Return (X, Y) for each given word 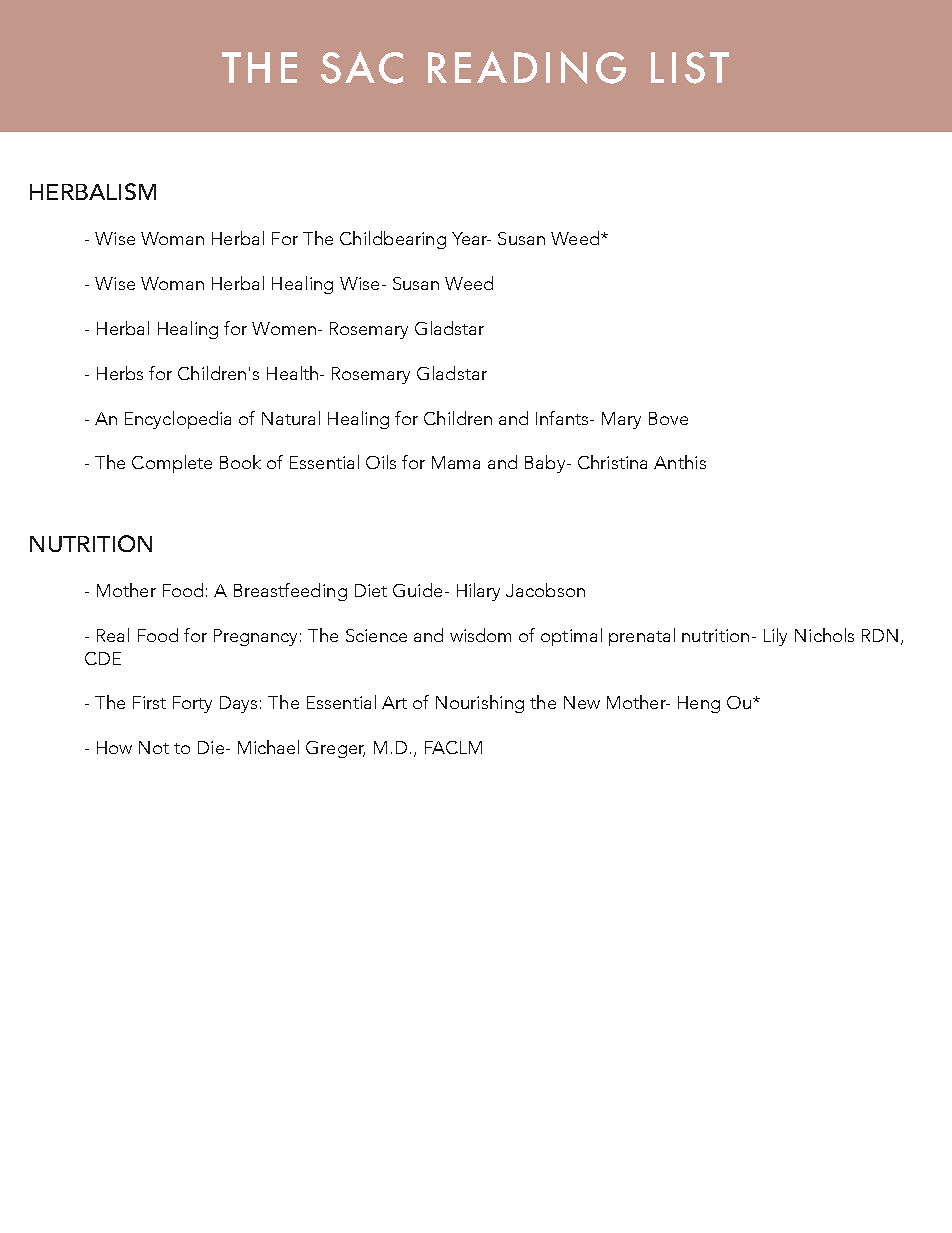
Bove (668, 418)
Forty (192, 704)
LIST (690, 68)
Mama (456, 462)
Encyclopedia (178, 420)
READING (527, 67)
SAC (362, 67)
